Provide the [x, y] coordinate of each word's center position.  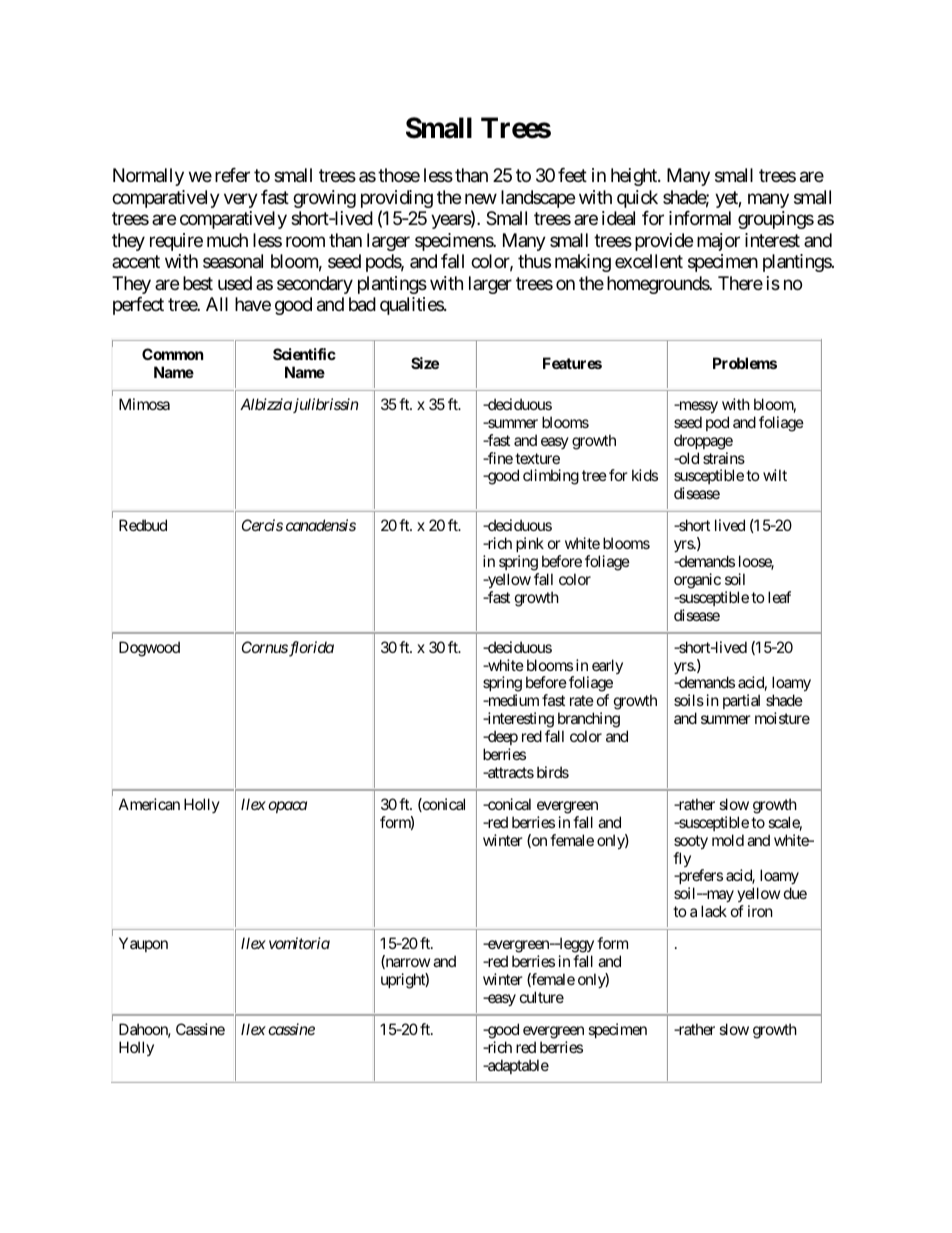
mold [728, 840]
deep [502, 737]
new [481, 198]
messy [697, 407]
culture [542, 997]
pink [530, 544]
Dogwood [149, 649]
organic [697, 581]
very [241, 200]
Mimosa [144, 404]
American [149, 804]
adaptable [517, 1066]
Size [425, 363]
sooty [691, 842]
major [718, 242]
